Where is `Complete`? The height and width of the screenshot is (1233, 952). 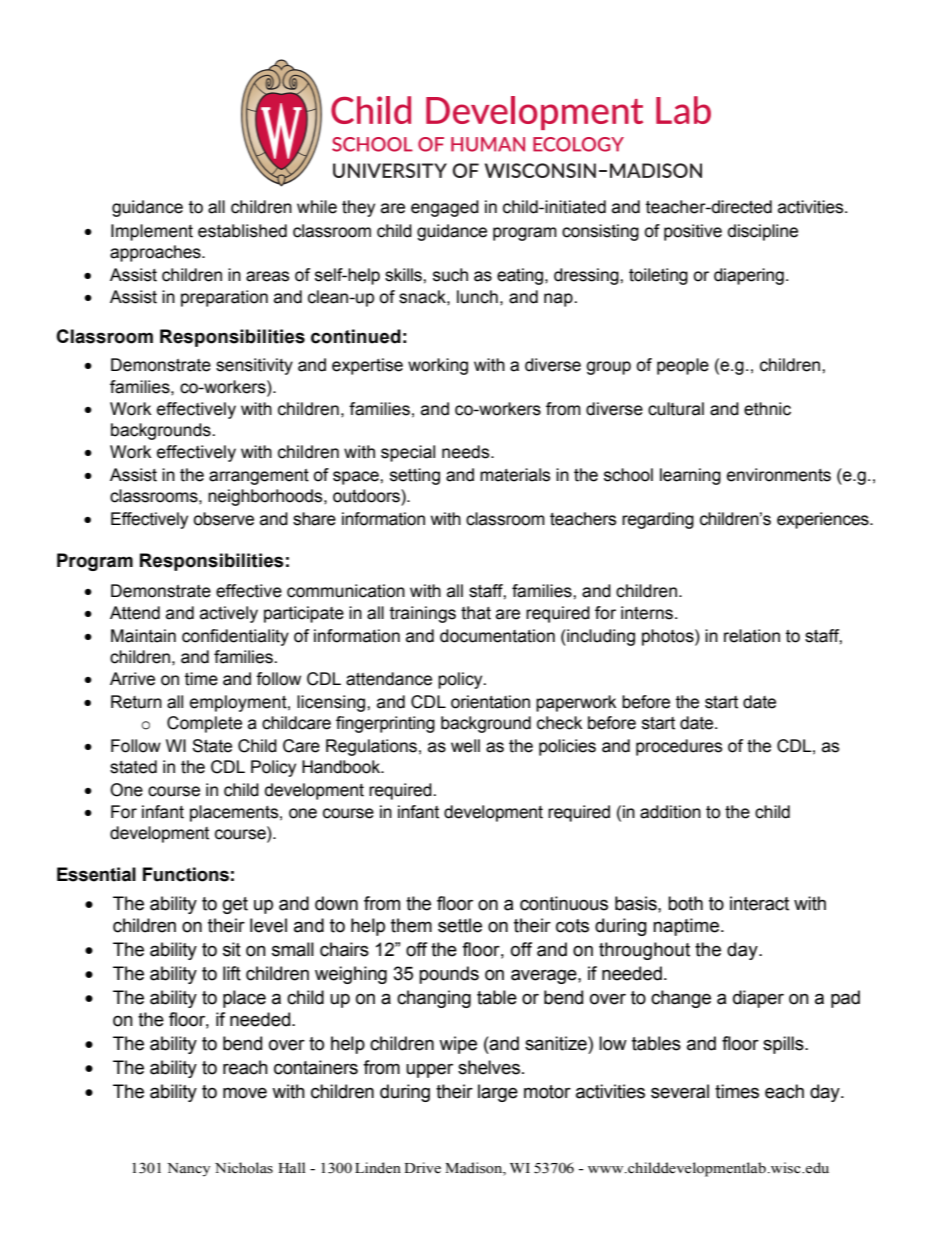 Complete is located at coordinates (204, 724).
